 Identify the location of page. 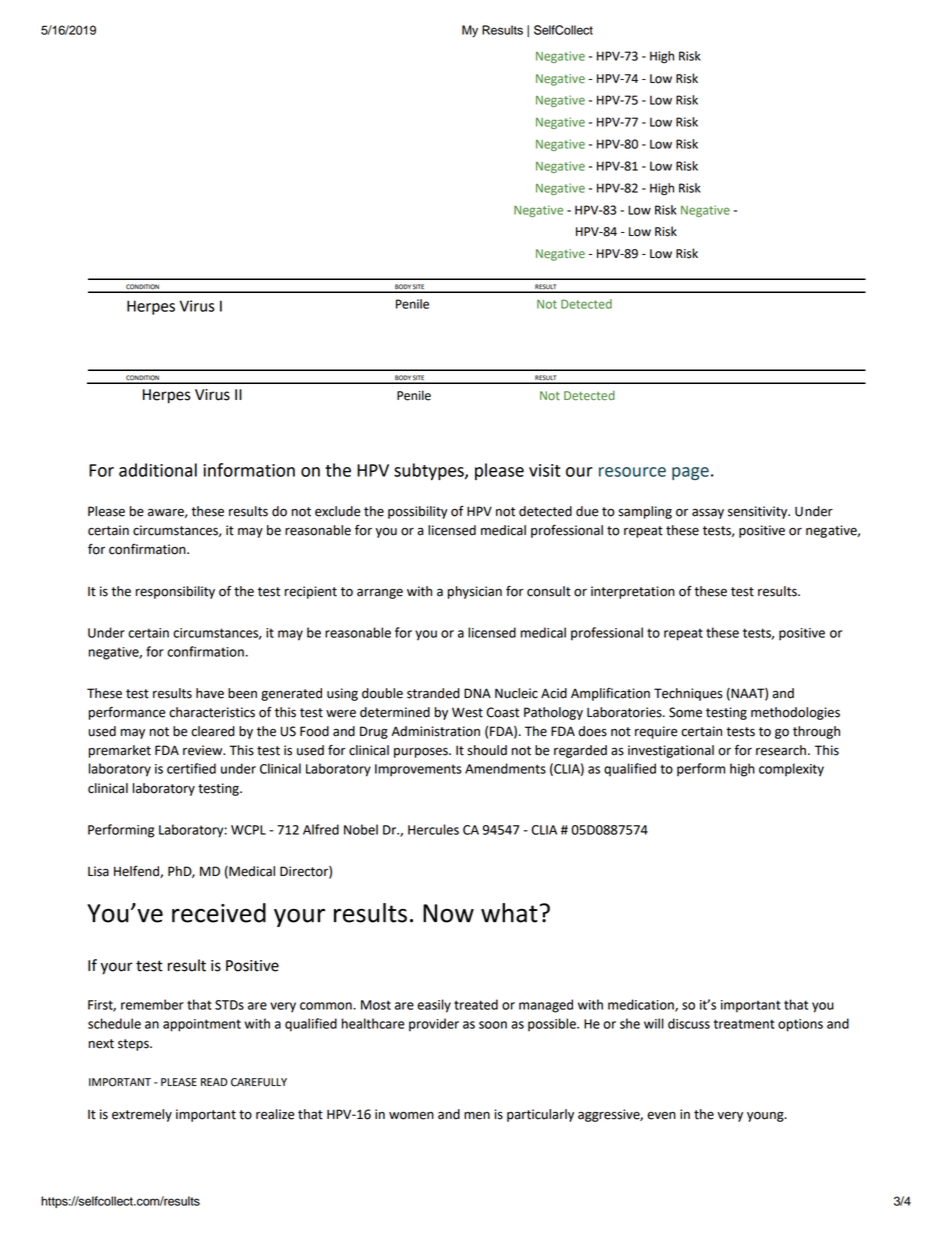
(690, 473).
